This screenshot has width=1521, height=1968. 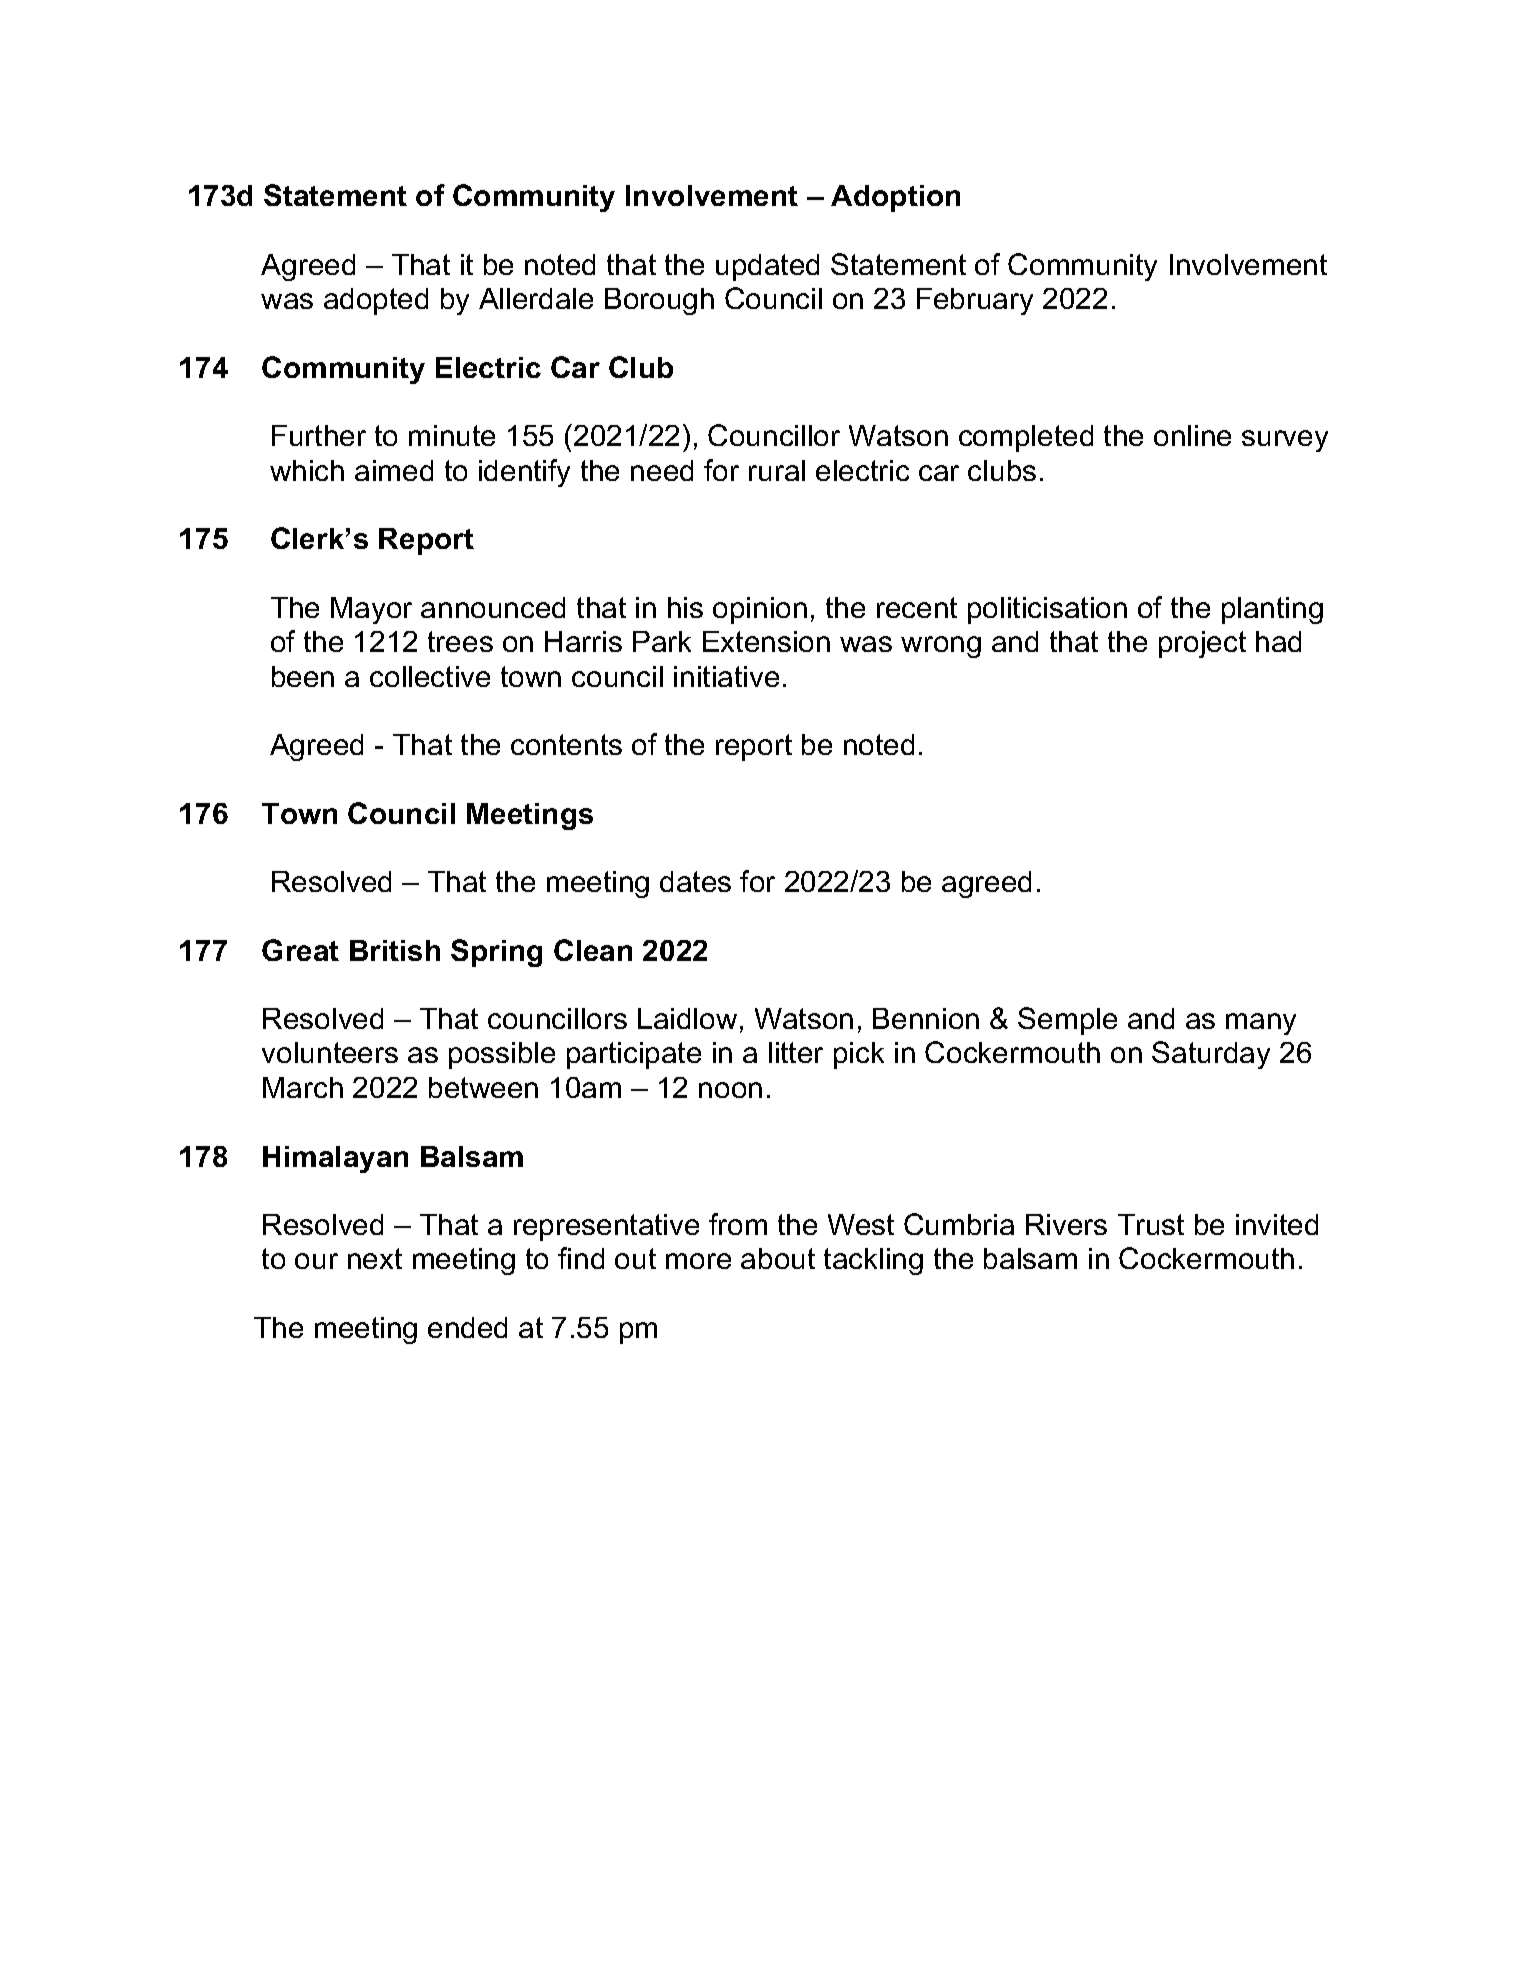 What do you see at coordinates (1192, 435) in the screenshot?
I see `online` at bounding box center [1192, 435].
